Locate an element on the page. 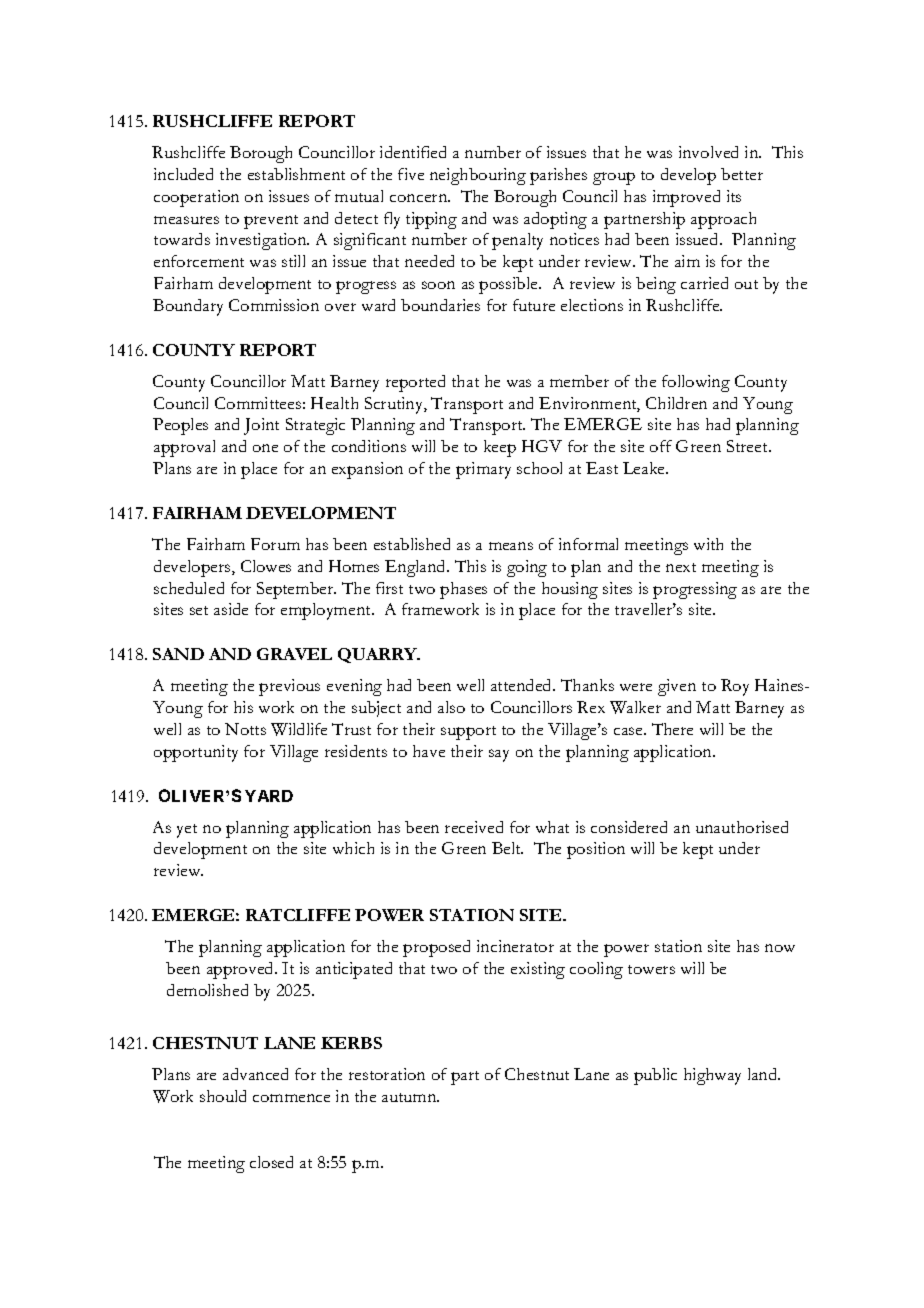  closed is located at coordinates (271, 1162).
